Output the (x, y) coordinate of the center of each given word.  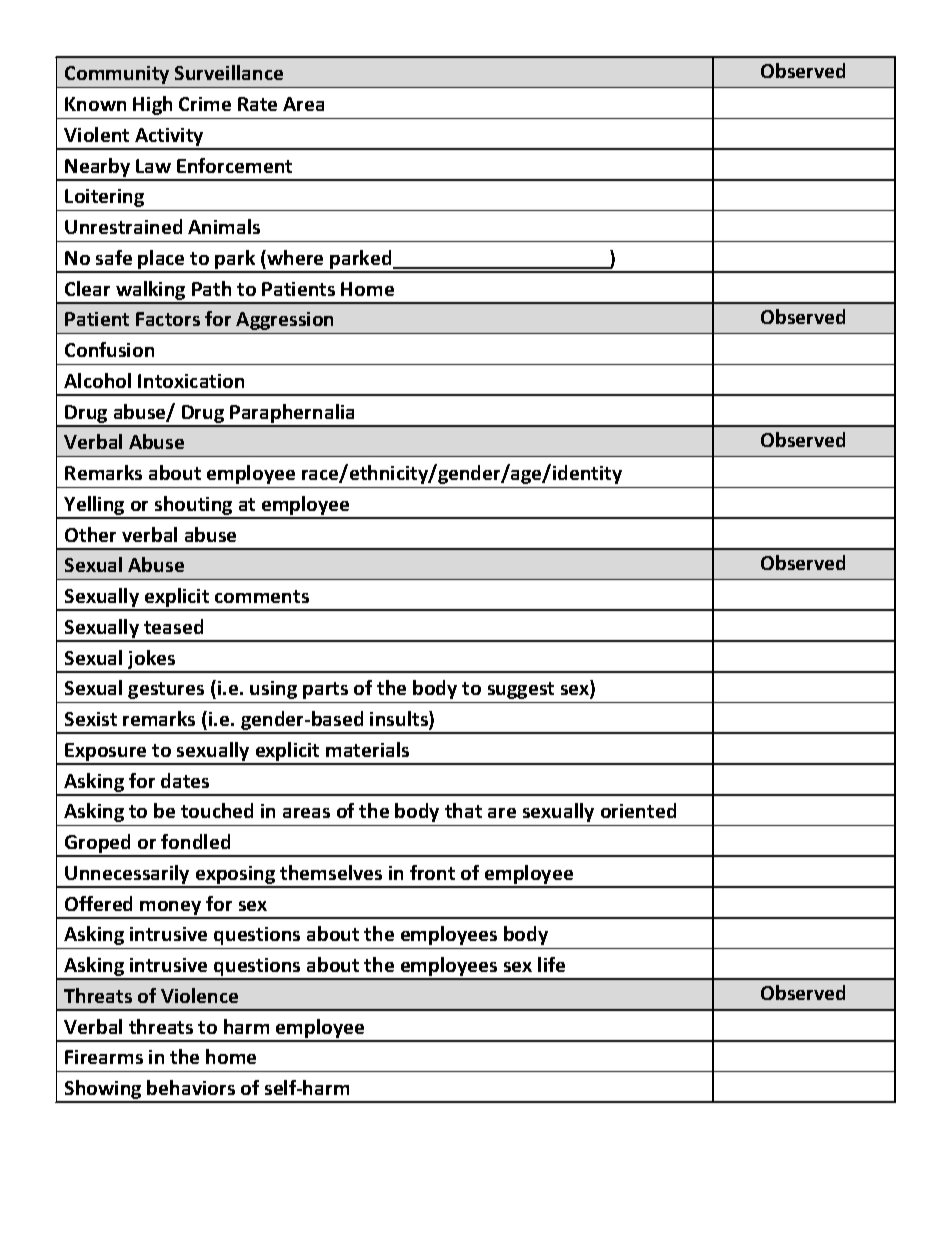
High (152, 105)
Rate (257, 104)
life (551, 964)
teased (173, 626)
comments (262, 596)
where (294, 257)
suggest (521, 690)
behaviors (191, 1087)
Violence (199, 995)
